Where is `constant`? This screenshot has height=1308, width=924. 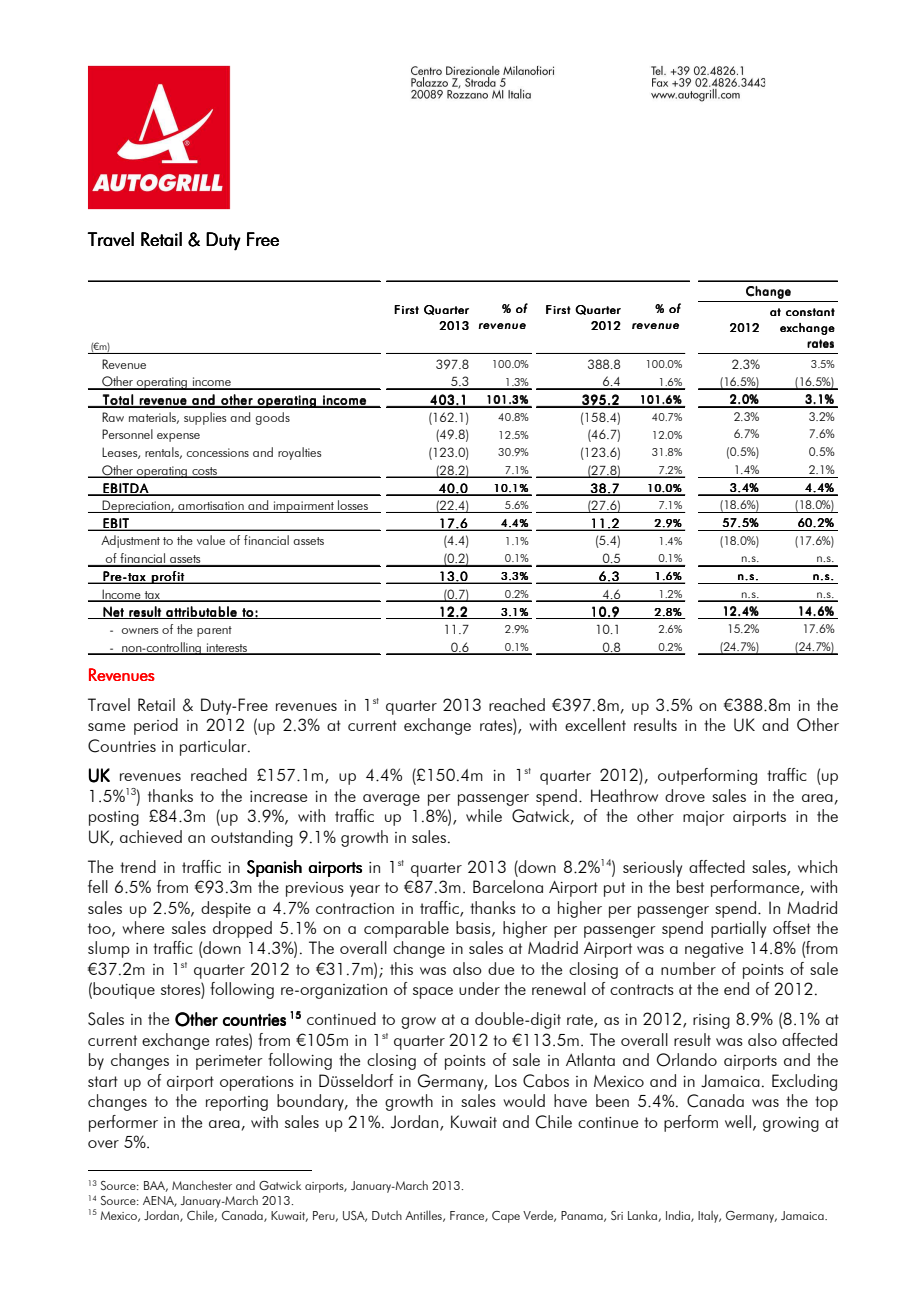 constant is located at coordinates (810, 312).
